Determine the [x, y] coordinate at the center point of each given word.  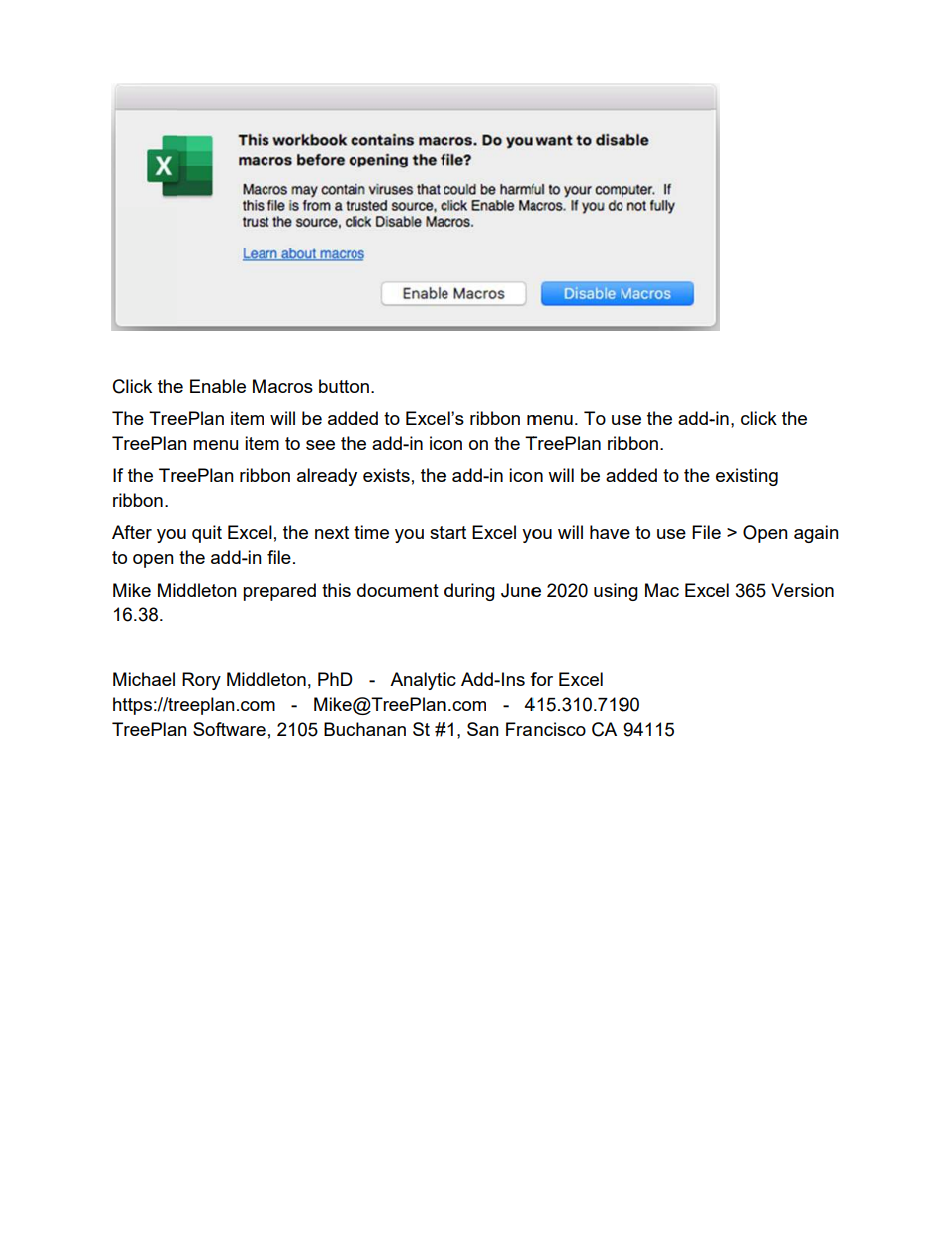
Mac [662, 590]
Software [229, 729]
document [398, 590]
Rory [201, 681]
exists [386, 475]
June [521, 590]
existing [747, 477]
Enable [218, 386]
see [320, 445]
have [610, 532]
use [671, 534]
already [327, 477]
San [483, 729]
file [279, 557]
